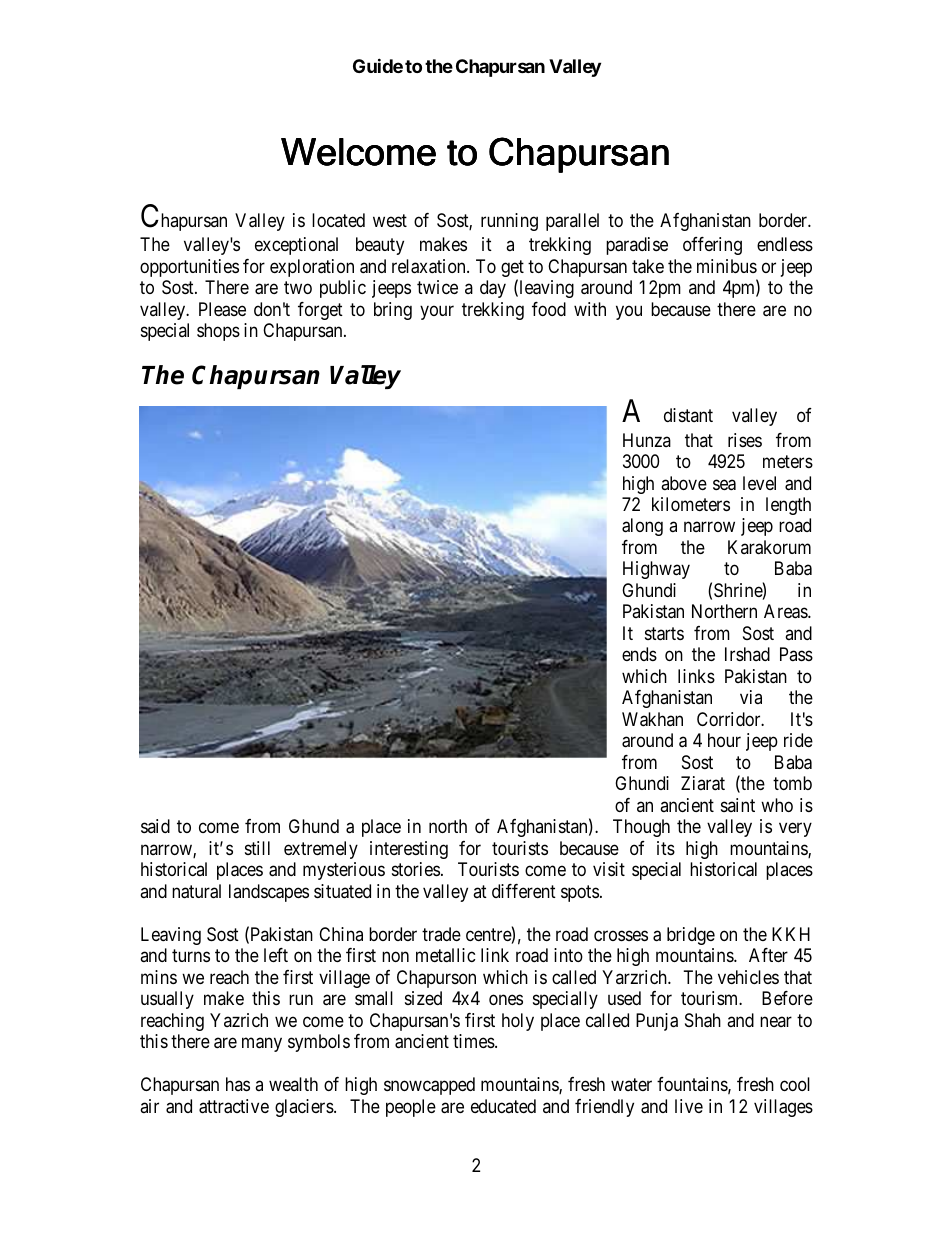  What do you see at coordinates (689, 1106) in the screenshot?
I see `live` at bounding box center [689, 1106].
